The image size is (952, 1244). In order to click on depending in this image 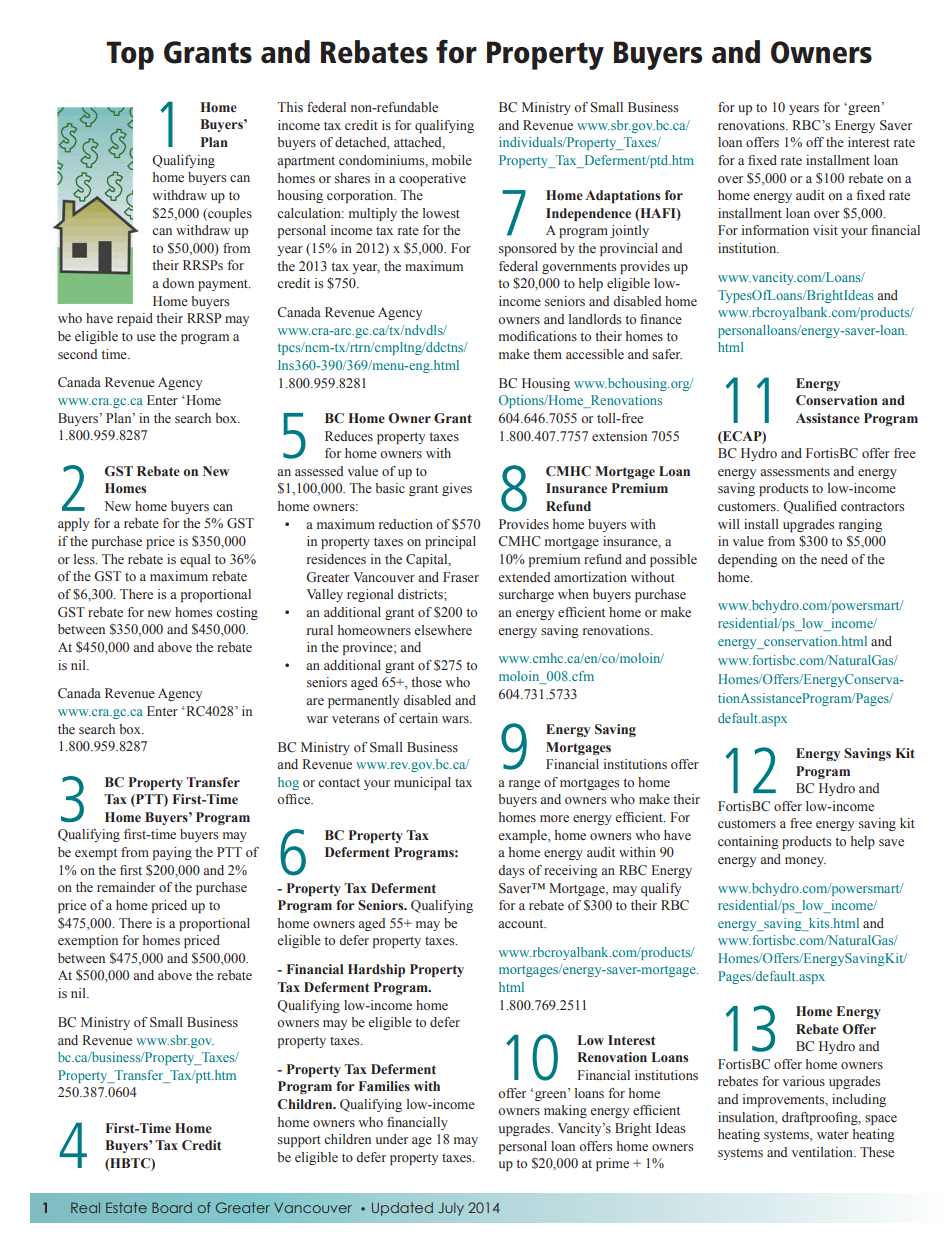, I will do `click(748, 560)`.
